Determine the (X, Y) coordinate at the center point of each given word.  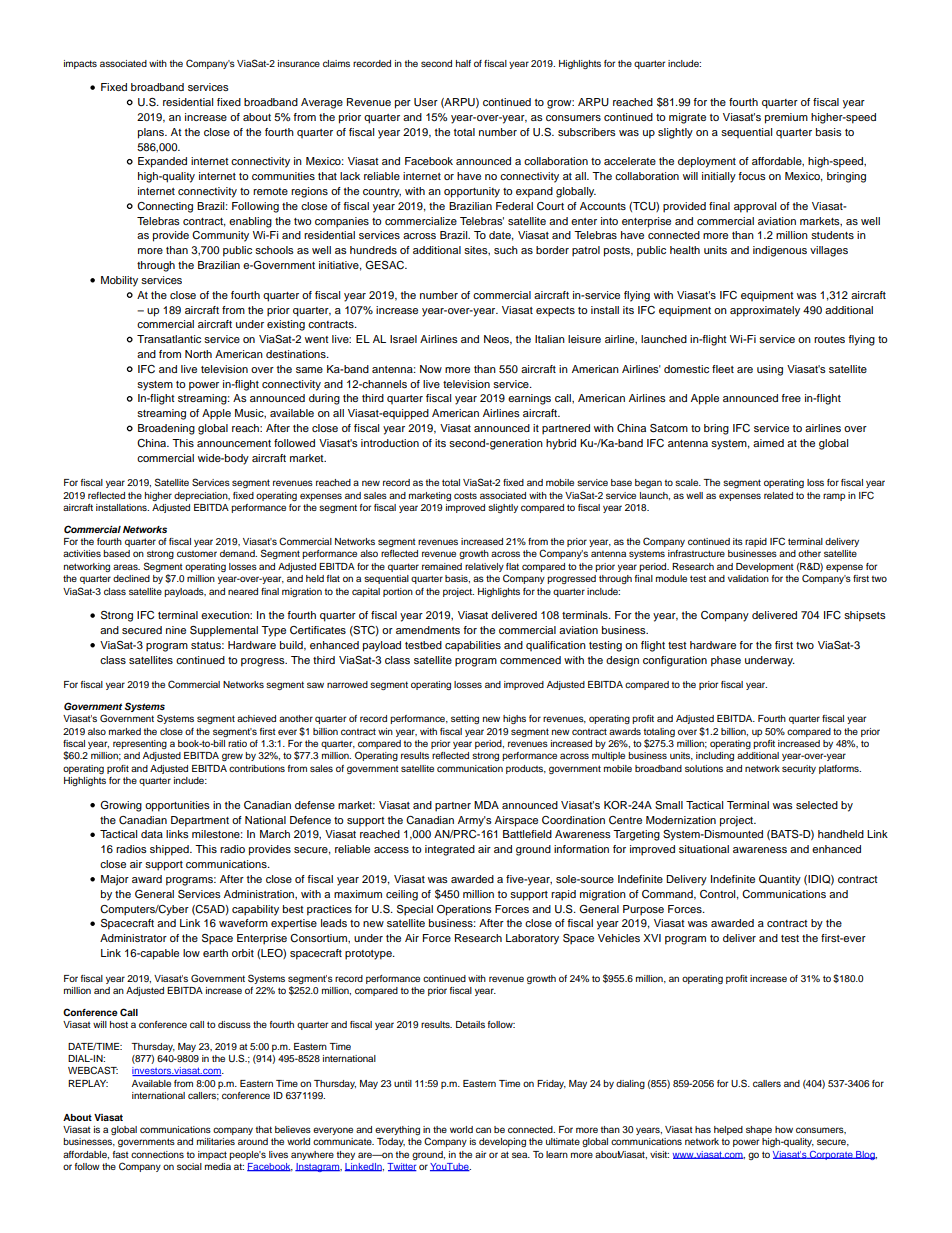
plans (152, 133)
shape (759, 1130)
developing (502, 1142)
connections (157, 1154)
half (463, 63)
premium (786, 118)
